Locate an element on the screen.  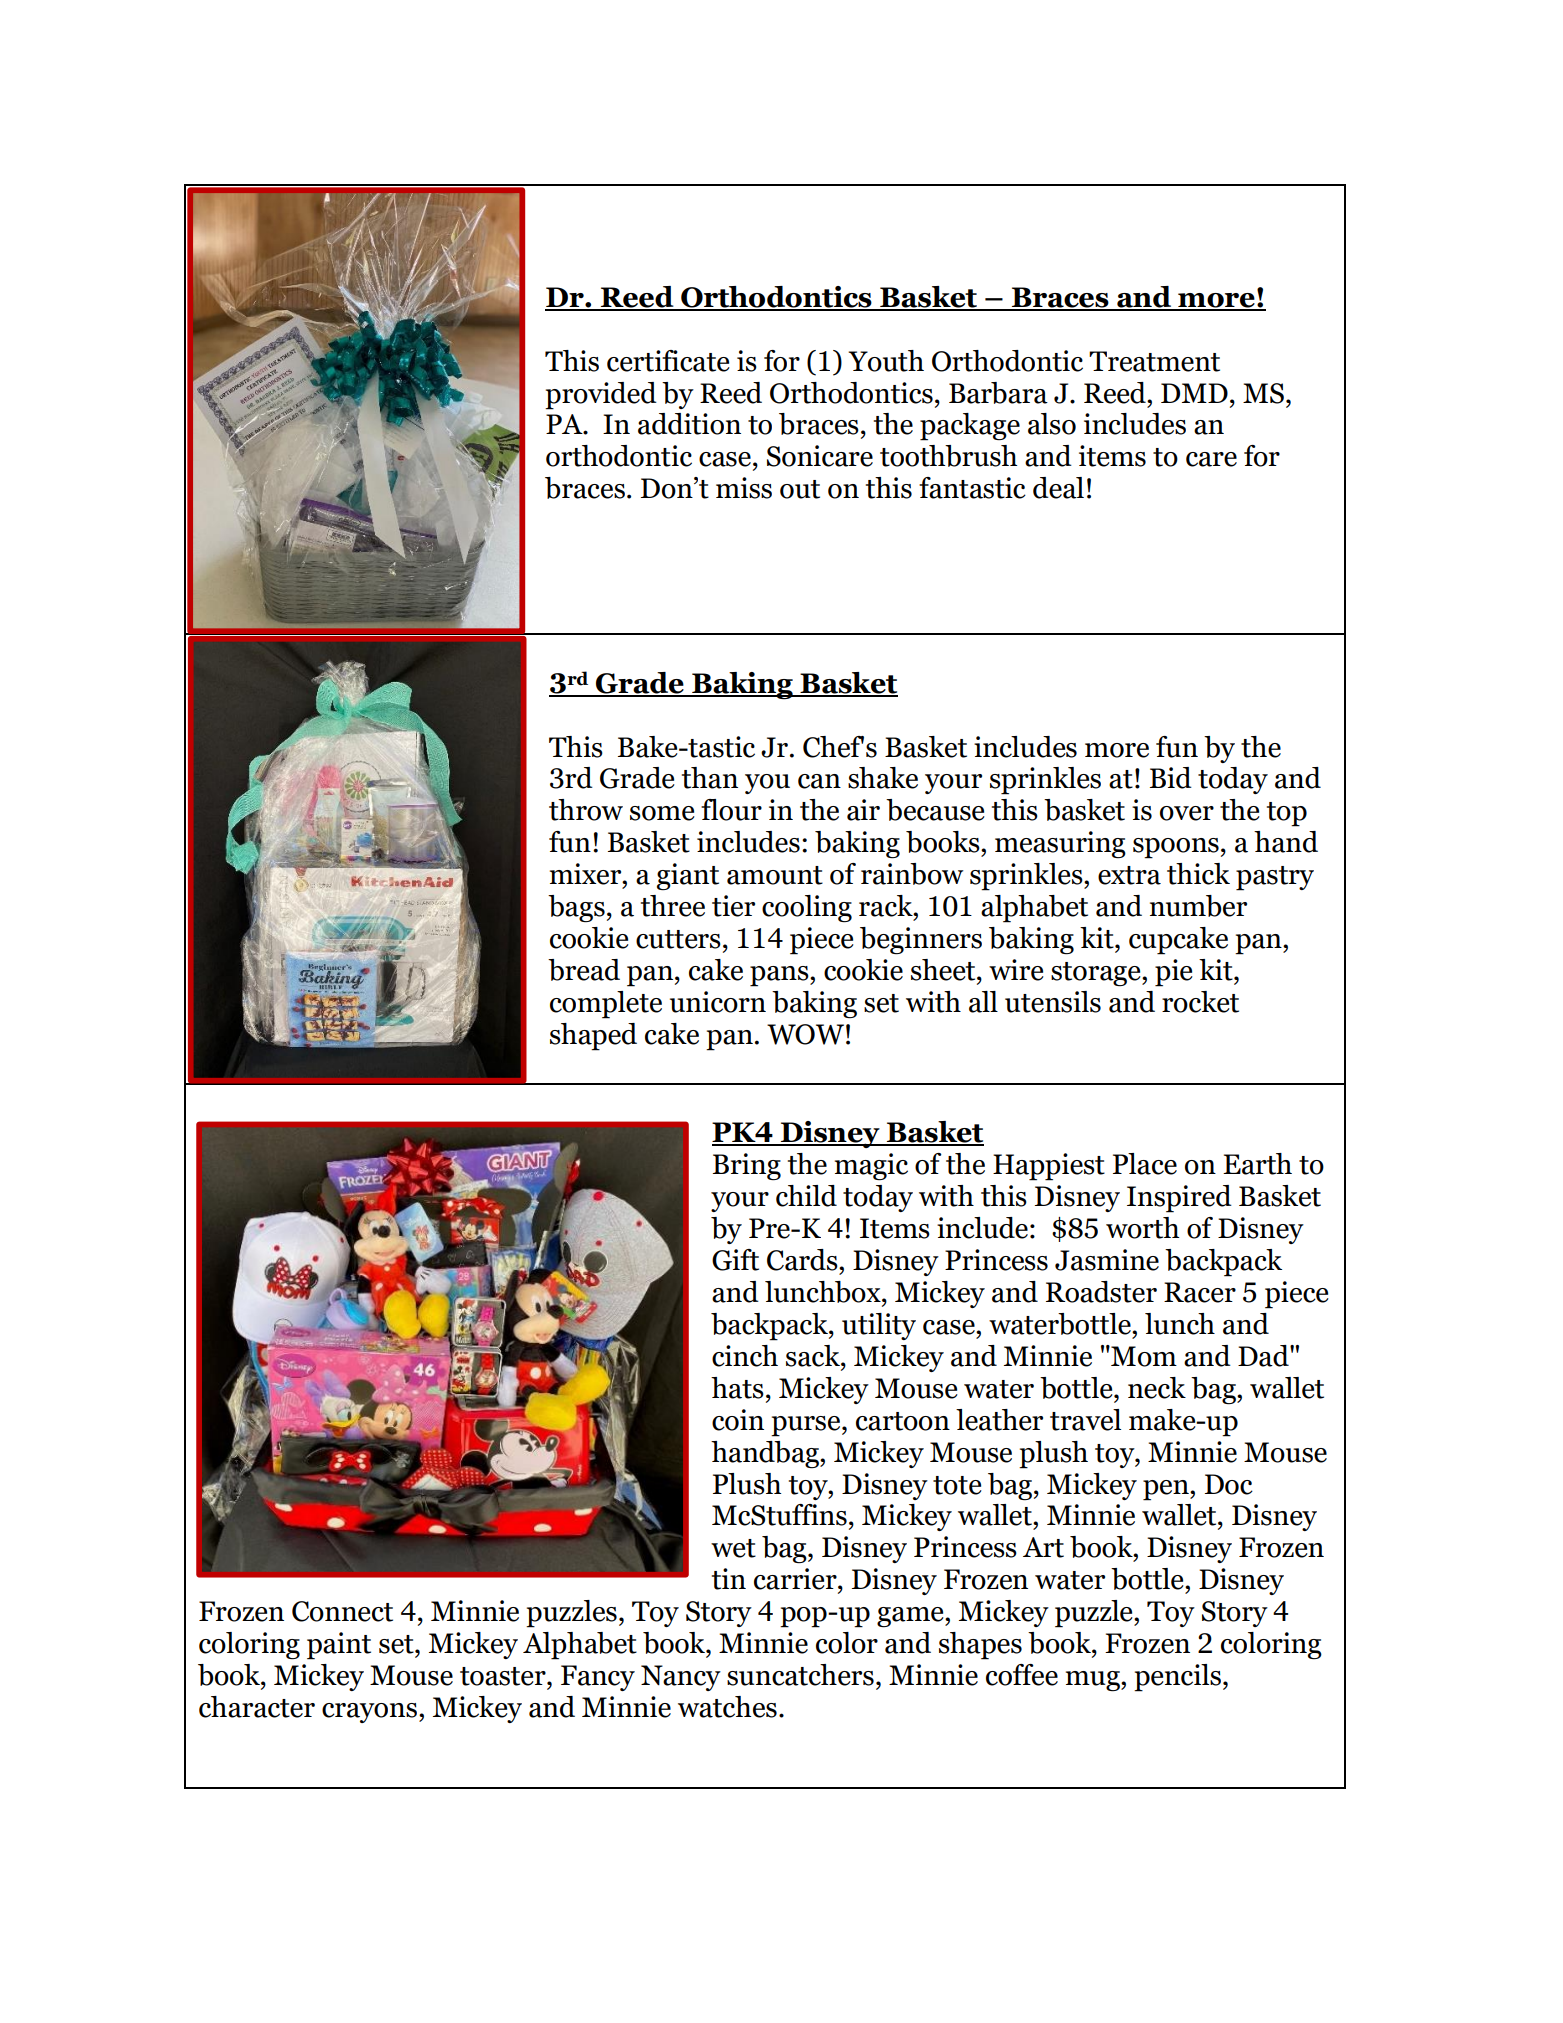
provided is located at coordinates (601, 396).
